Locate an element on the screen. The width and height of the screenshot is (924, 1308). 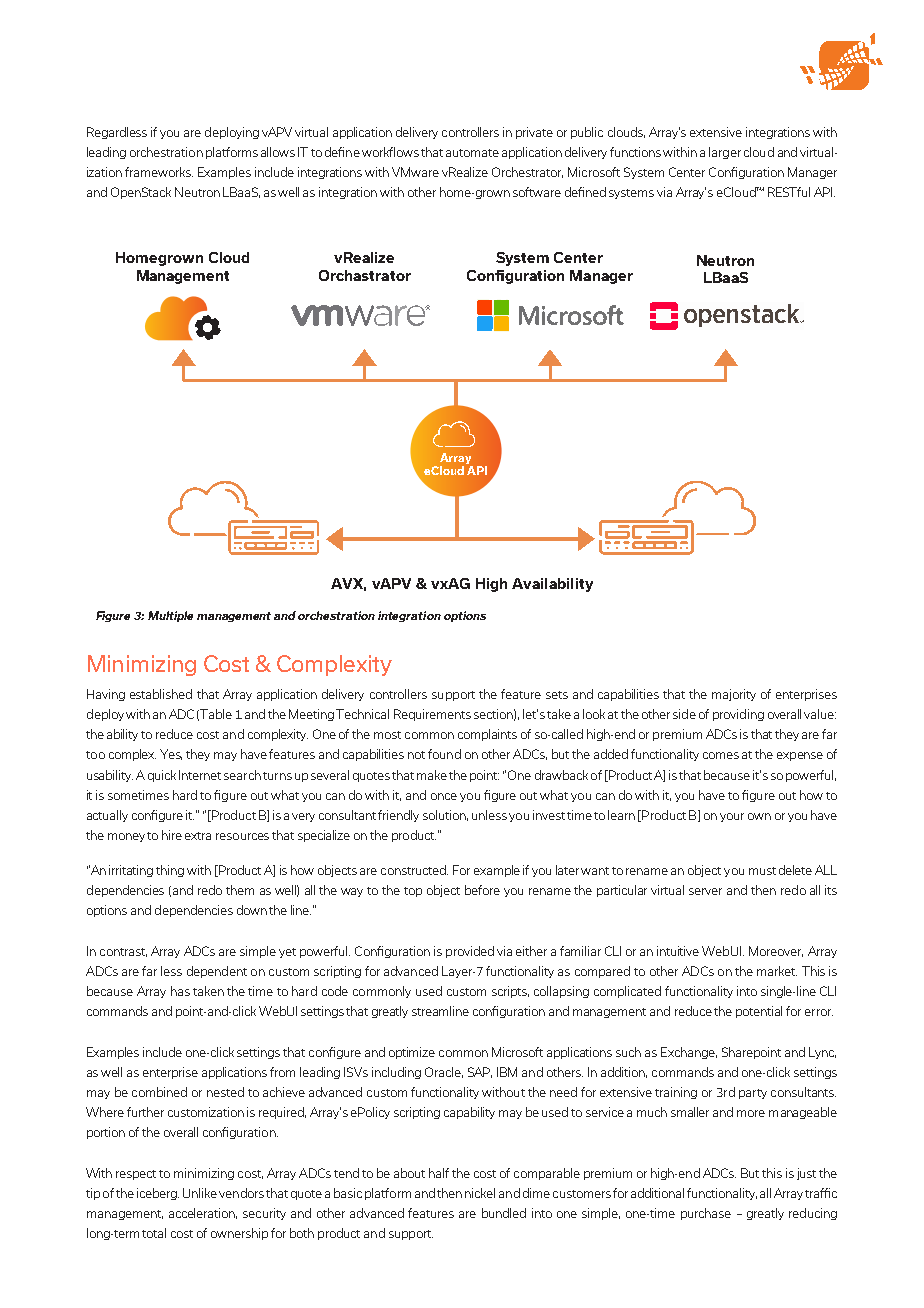
scripts is located at coordinates (510, 992).
